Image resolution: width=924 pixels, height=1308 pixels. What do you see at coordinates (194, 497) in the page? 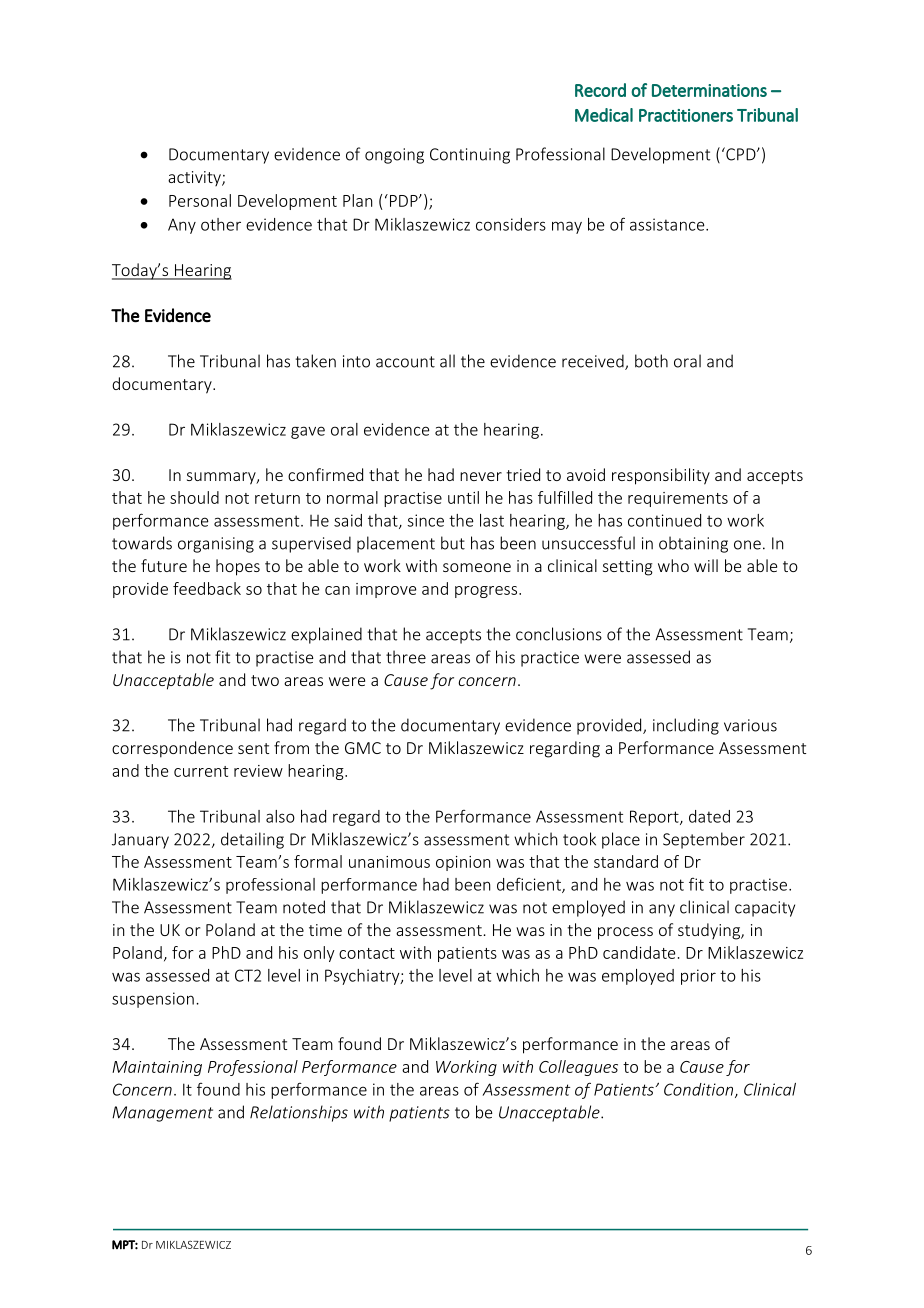
I see `should` at bounding box center [194, 497].
